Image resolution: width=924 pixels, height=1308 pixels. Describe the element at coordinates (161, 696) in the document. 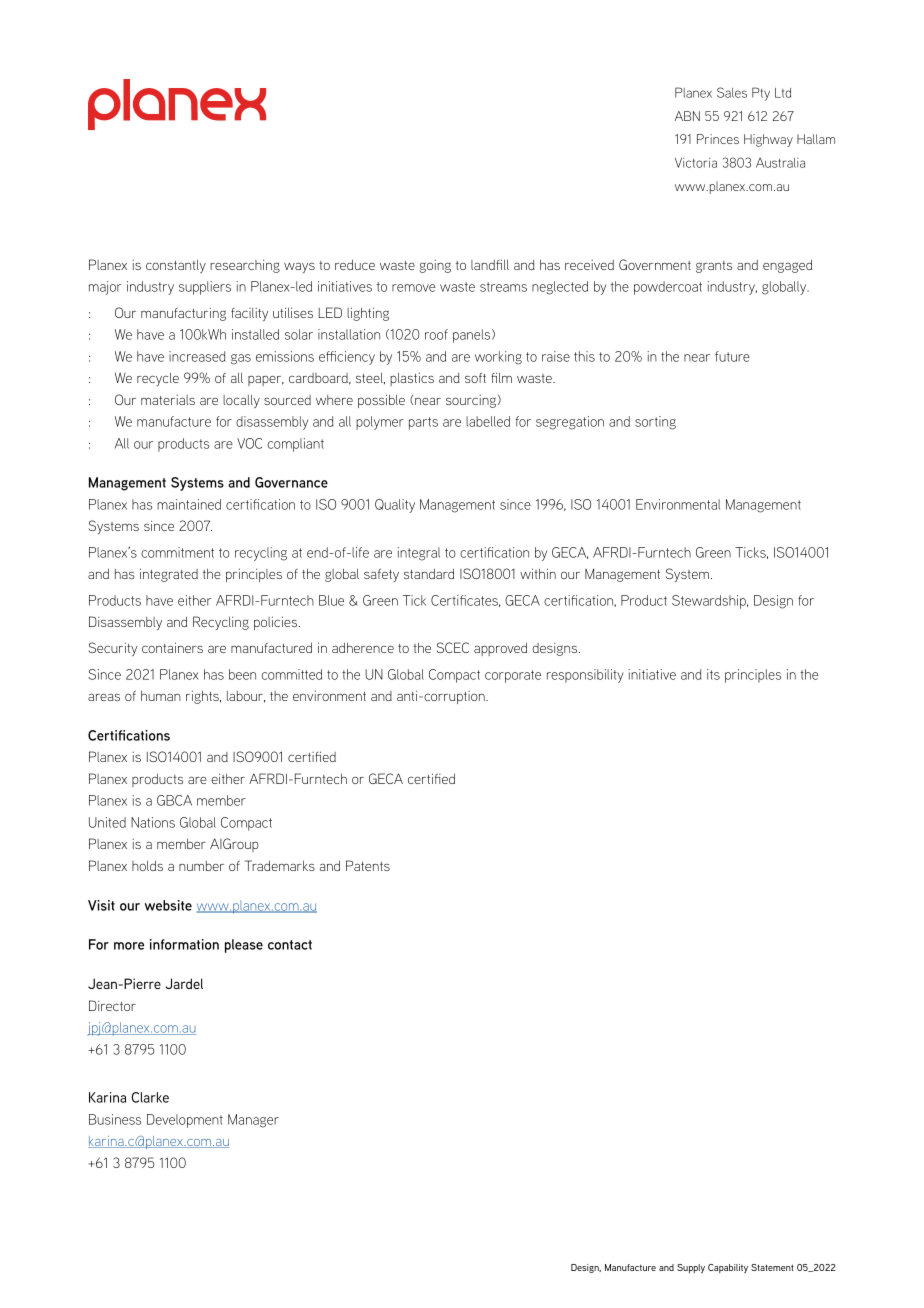

I see `human` at that location.
